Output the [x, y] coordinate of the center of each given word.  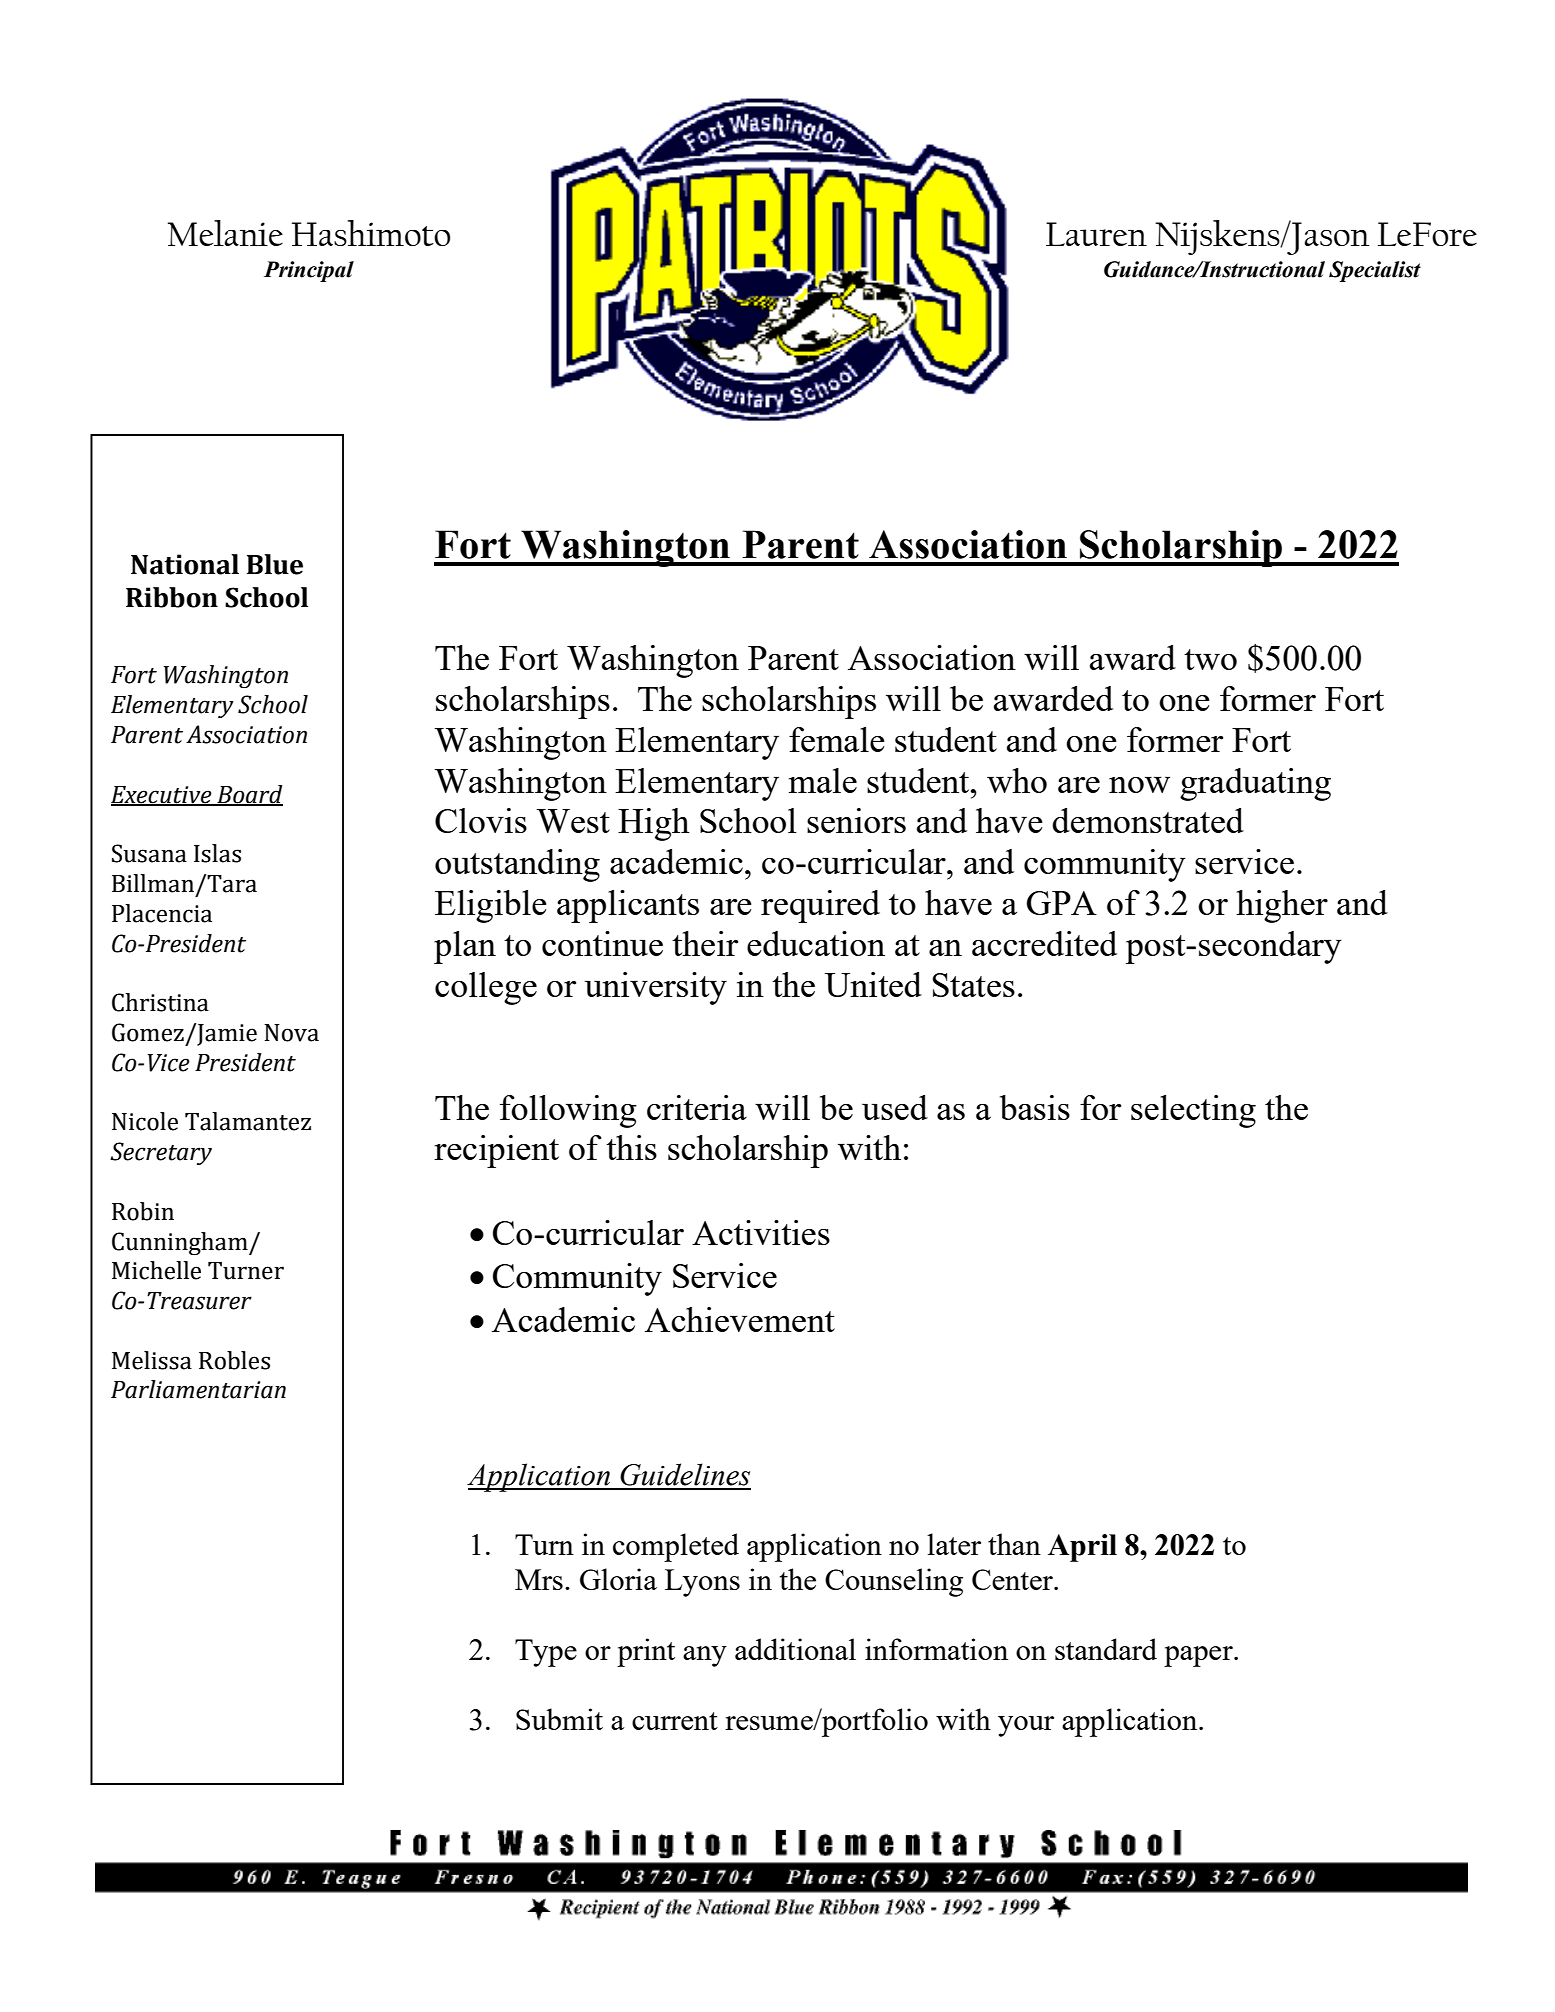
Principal [309, 271]
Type [546, 1653]
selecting [1193, 1111]
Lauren [1096, 234]
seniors [856, 820]
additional [795, 1649]
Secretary [161, 1153]
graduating [1255, 784]
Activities [761, 1232]
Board [249, 795]
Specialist [1375, 271]
